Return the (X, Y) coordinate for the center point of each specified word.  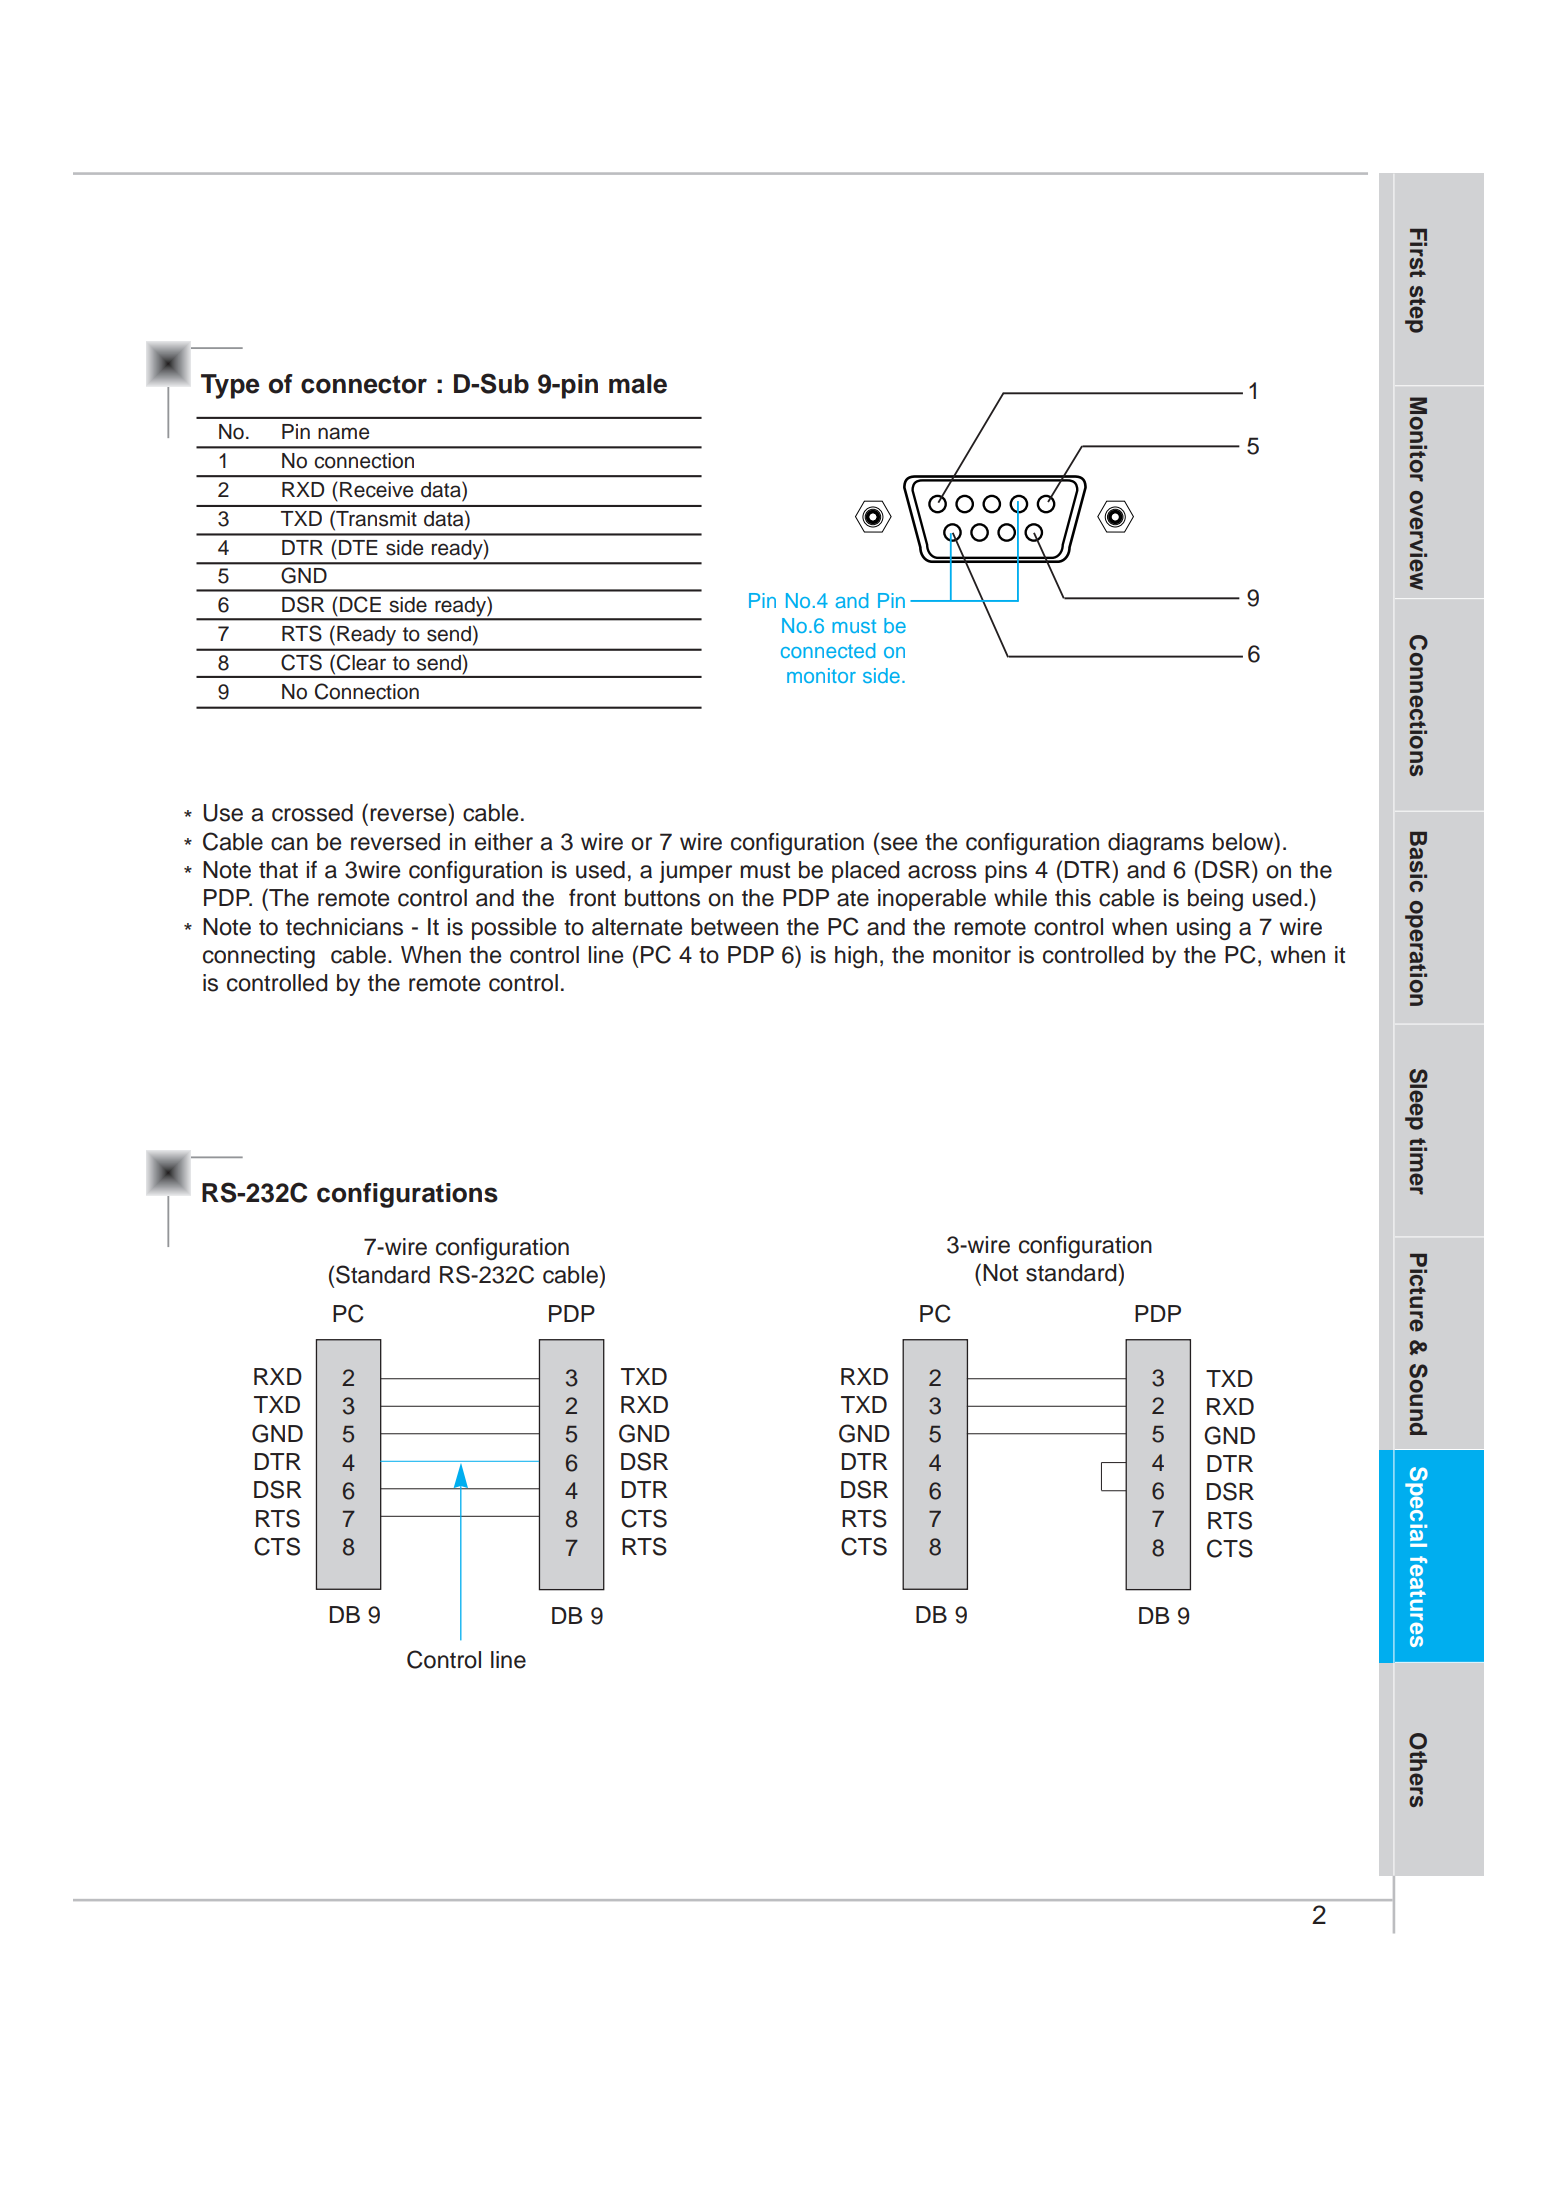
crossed (312, 813)
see (899, 844)
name (343, 433)
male (638, 384)
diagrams (1156, 844)
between (734, 927)
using (1203, 929)
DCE (360, 604)
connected (828, 650)
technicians (344, 927)
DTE (358, 547)
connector (364, 384)
